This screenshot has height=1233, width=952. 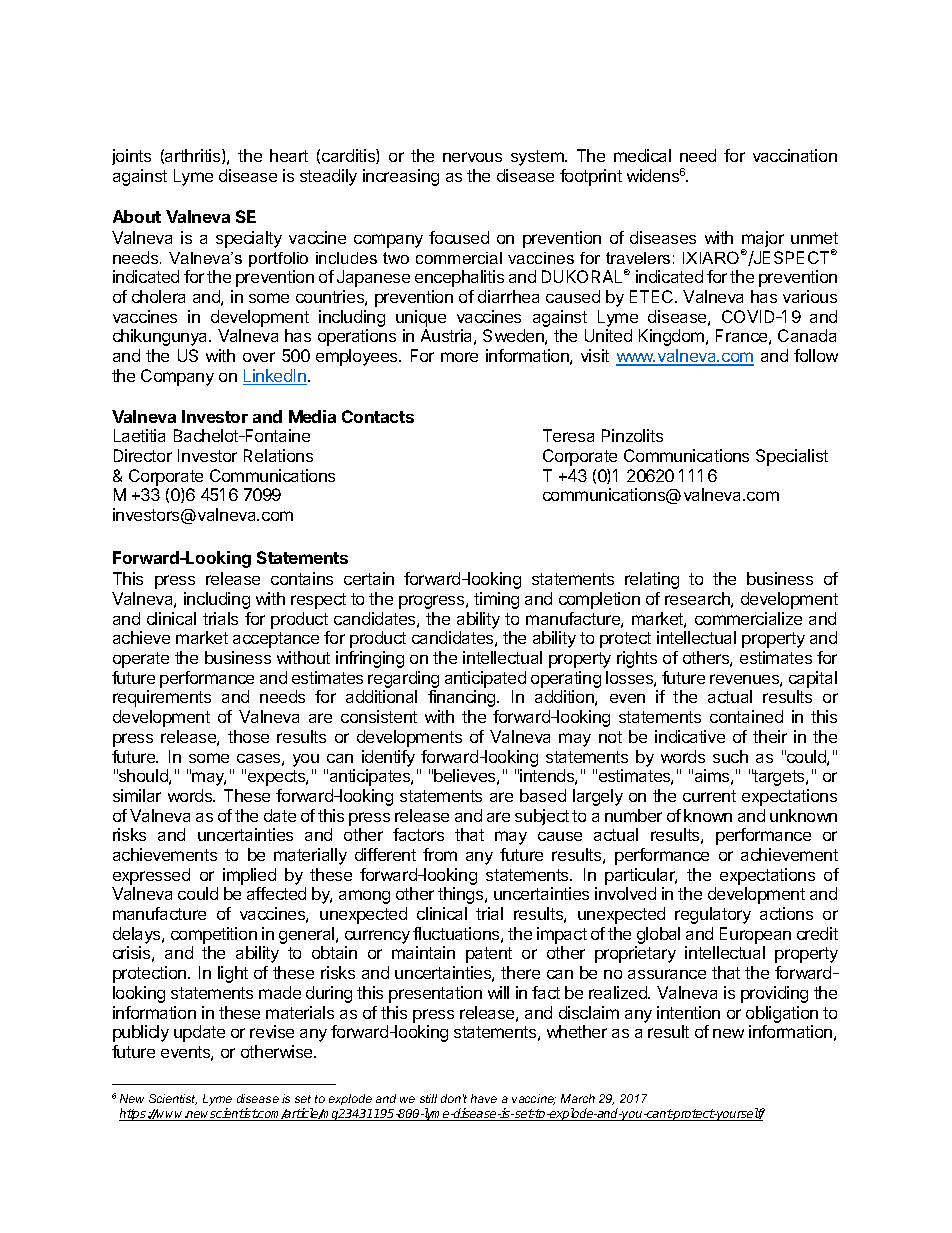 I want to click on have, so click(x=484, y=1098).
